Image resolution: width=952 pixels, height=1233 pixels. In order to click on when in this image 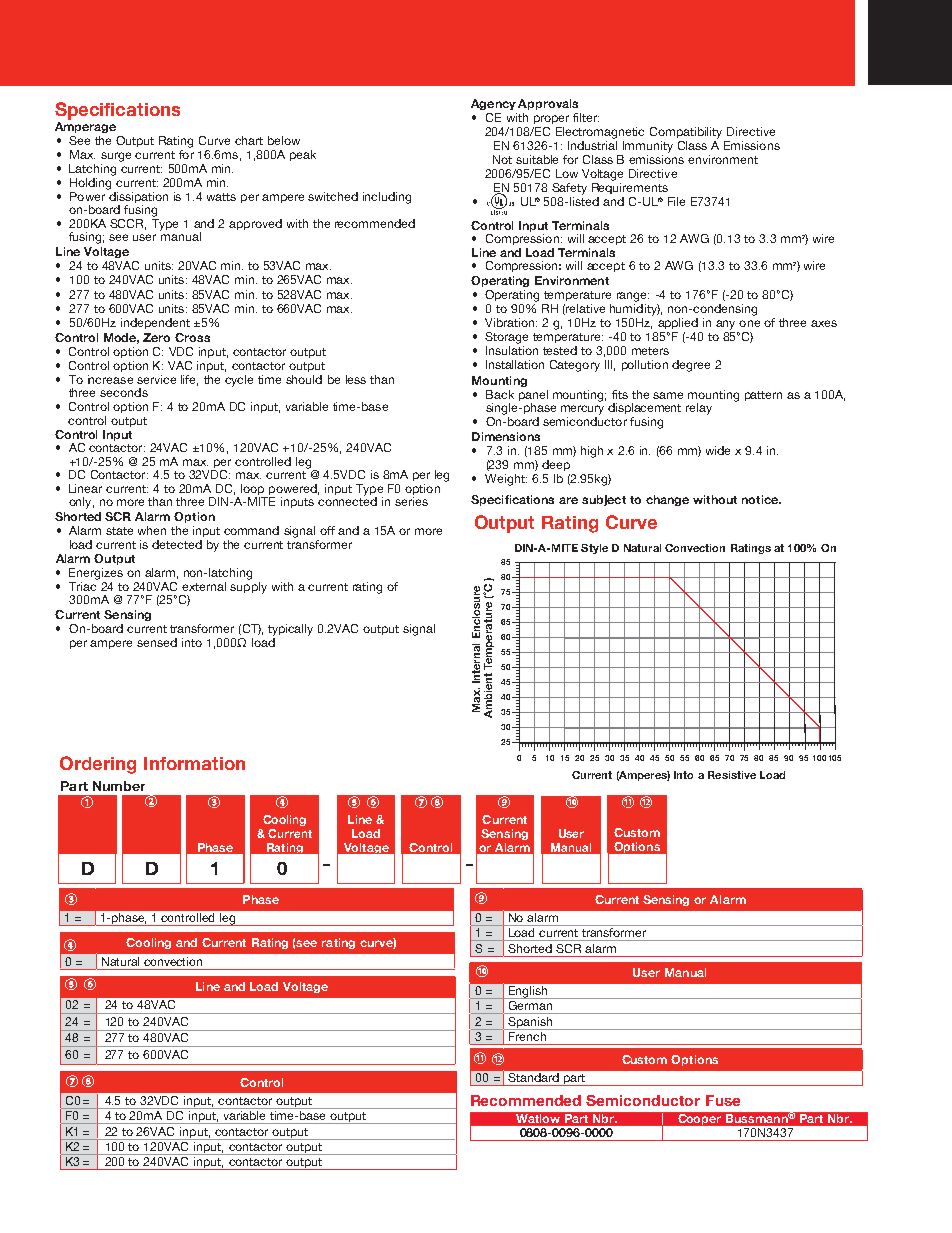, I will do `click(152, 530)`.
